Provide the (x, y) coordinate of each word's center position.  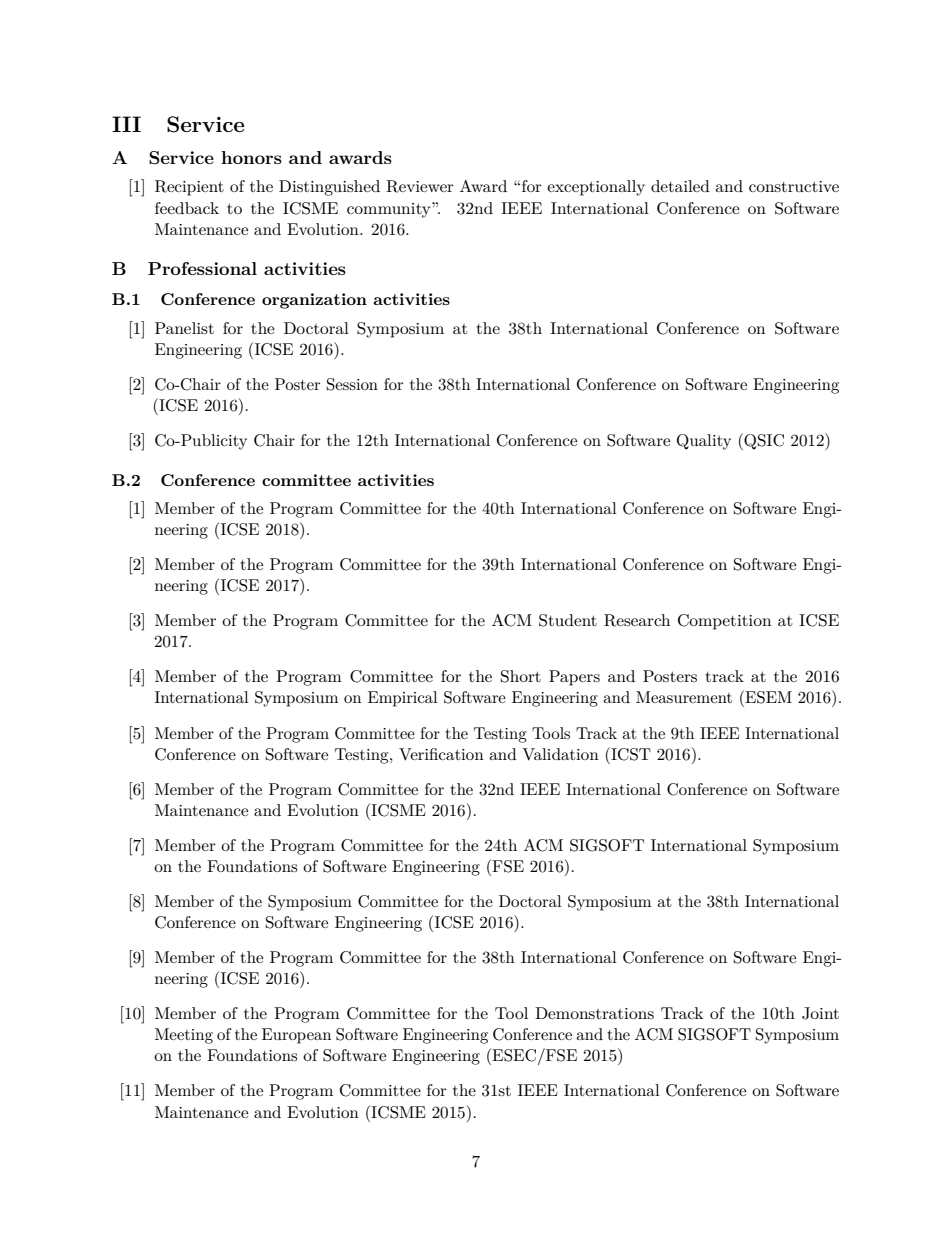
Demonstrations (594, 1013)
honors (251, 157)
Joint (820, 1013)
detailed (680, 186)
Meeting (184, 1036)
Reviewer (420, 186)
